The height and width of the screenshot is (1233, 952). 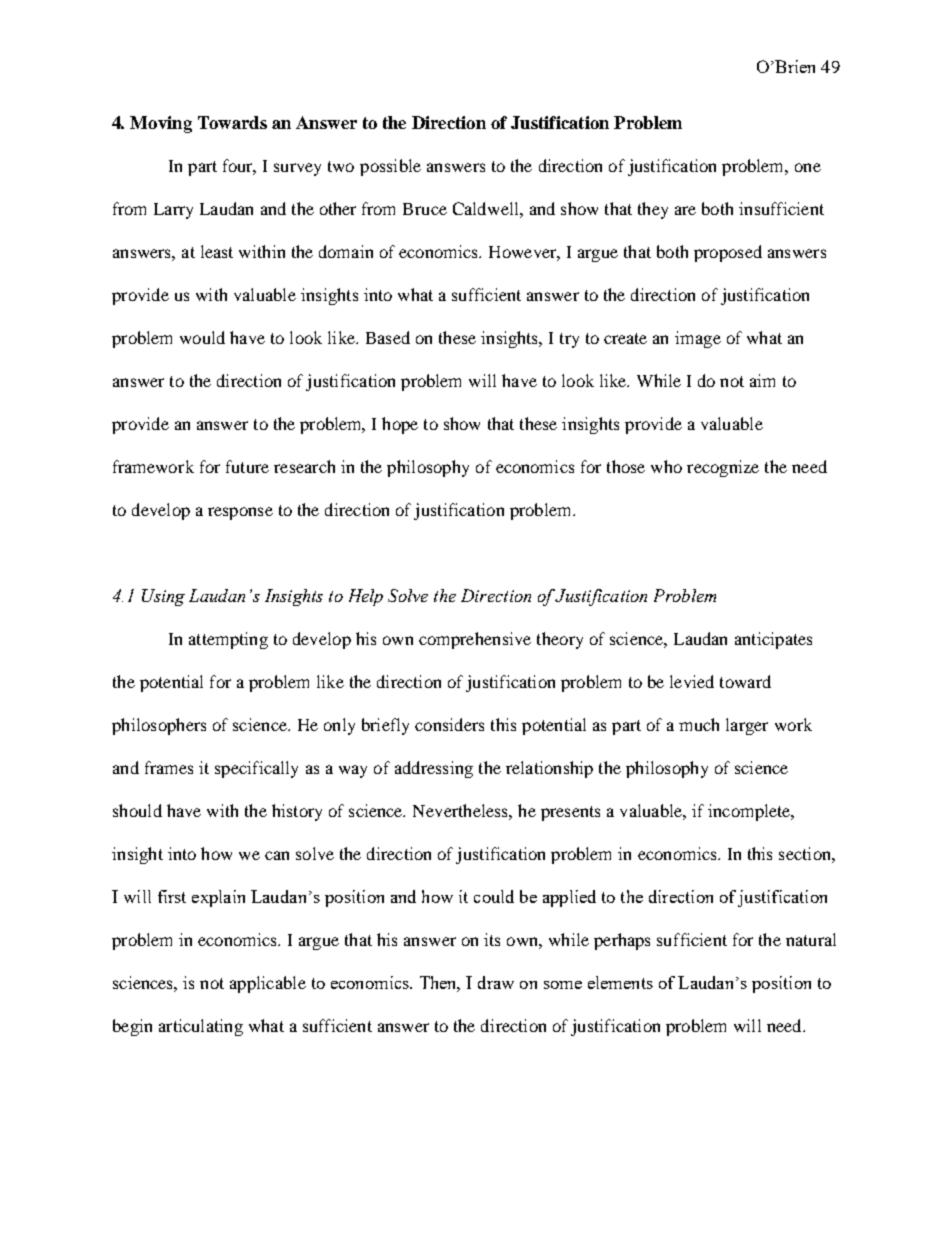 What do you see at coordinates (390, 167) in the screenshot?
I see `possible` at bounding box center [390, 167].
